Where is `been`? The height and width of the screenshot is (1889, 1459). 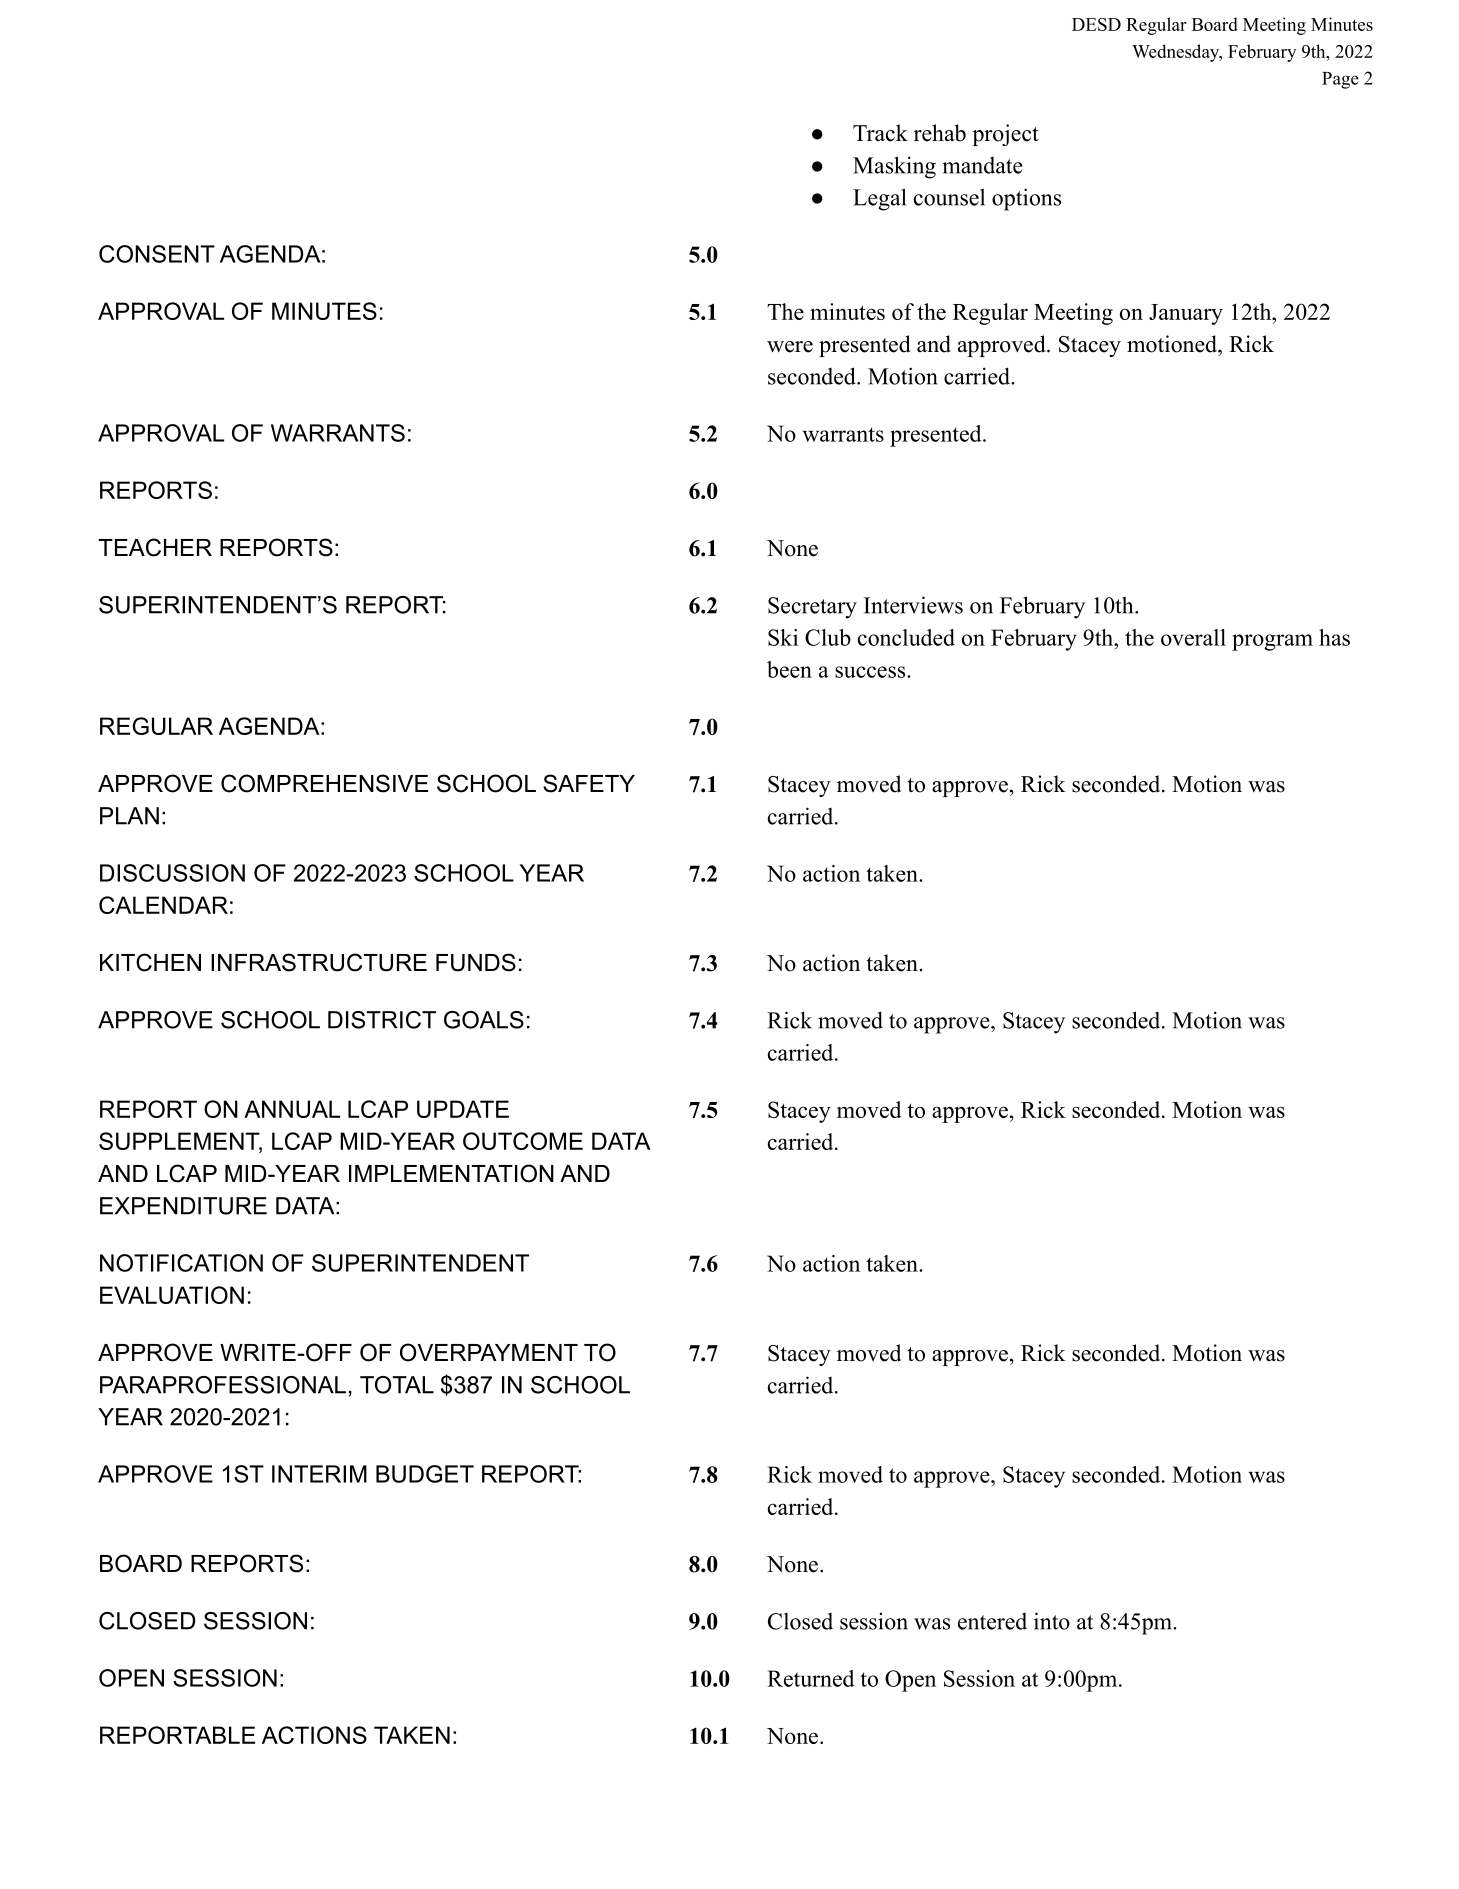
been is located at coordinates (789, 669).
